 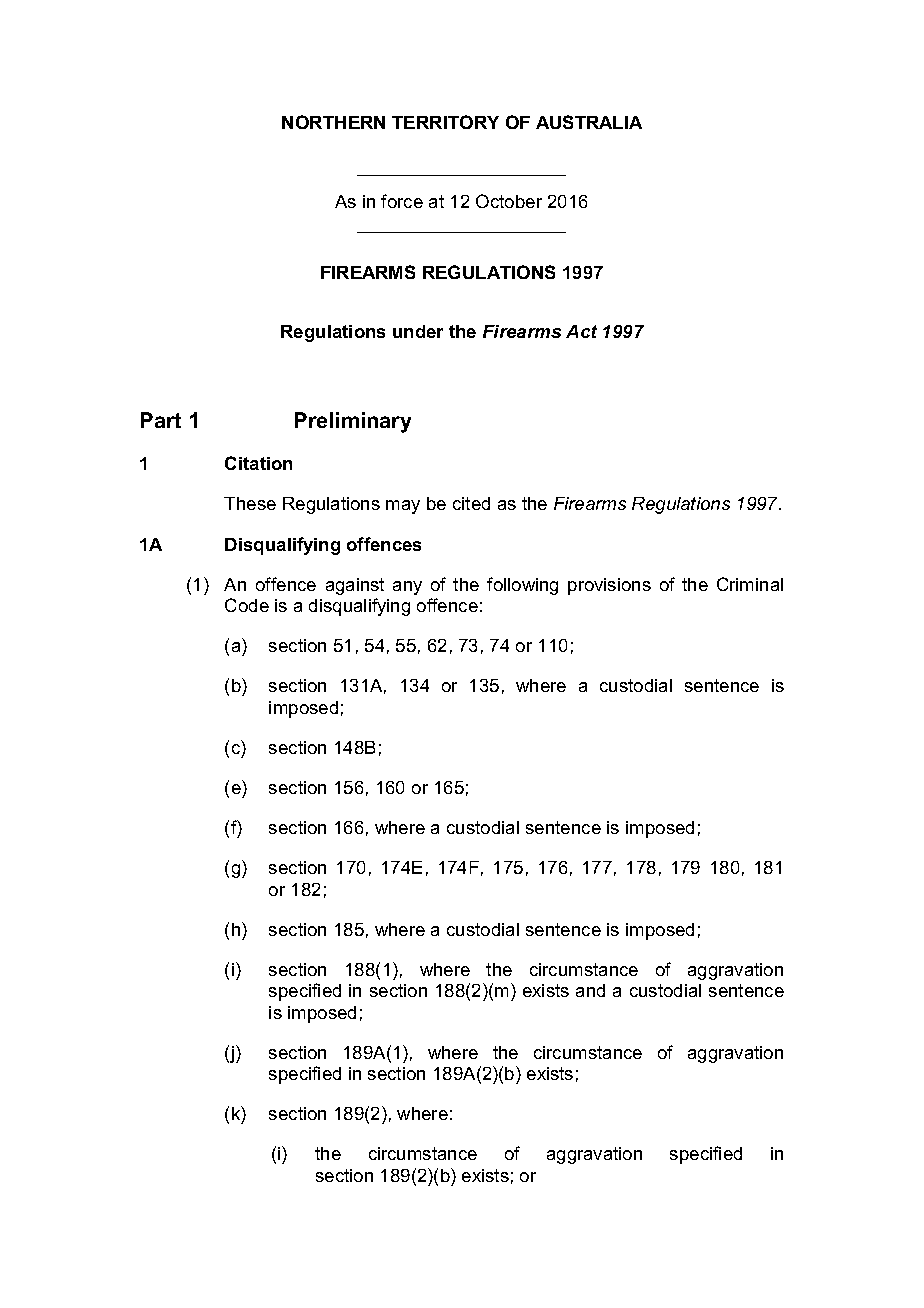 What do you see at coordinates (590, 990) in the document?
I see `and` at bounding box center [590, 990].
